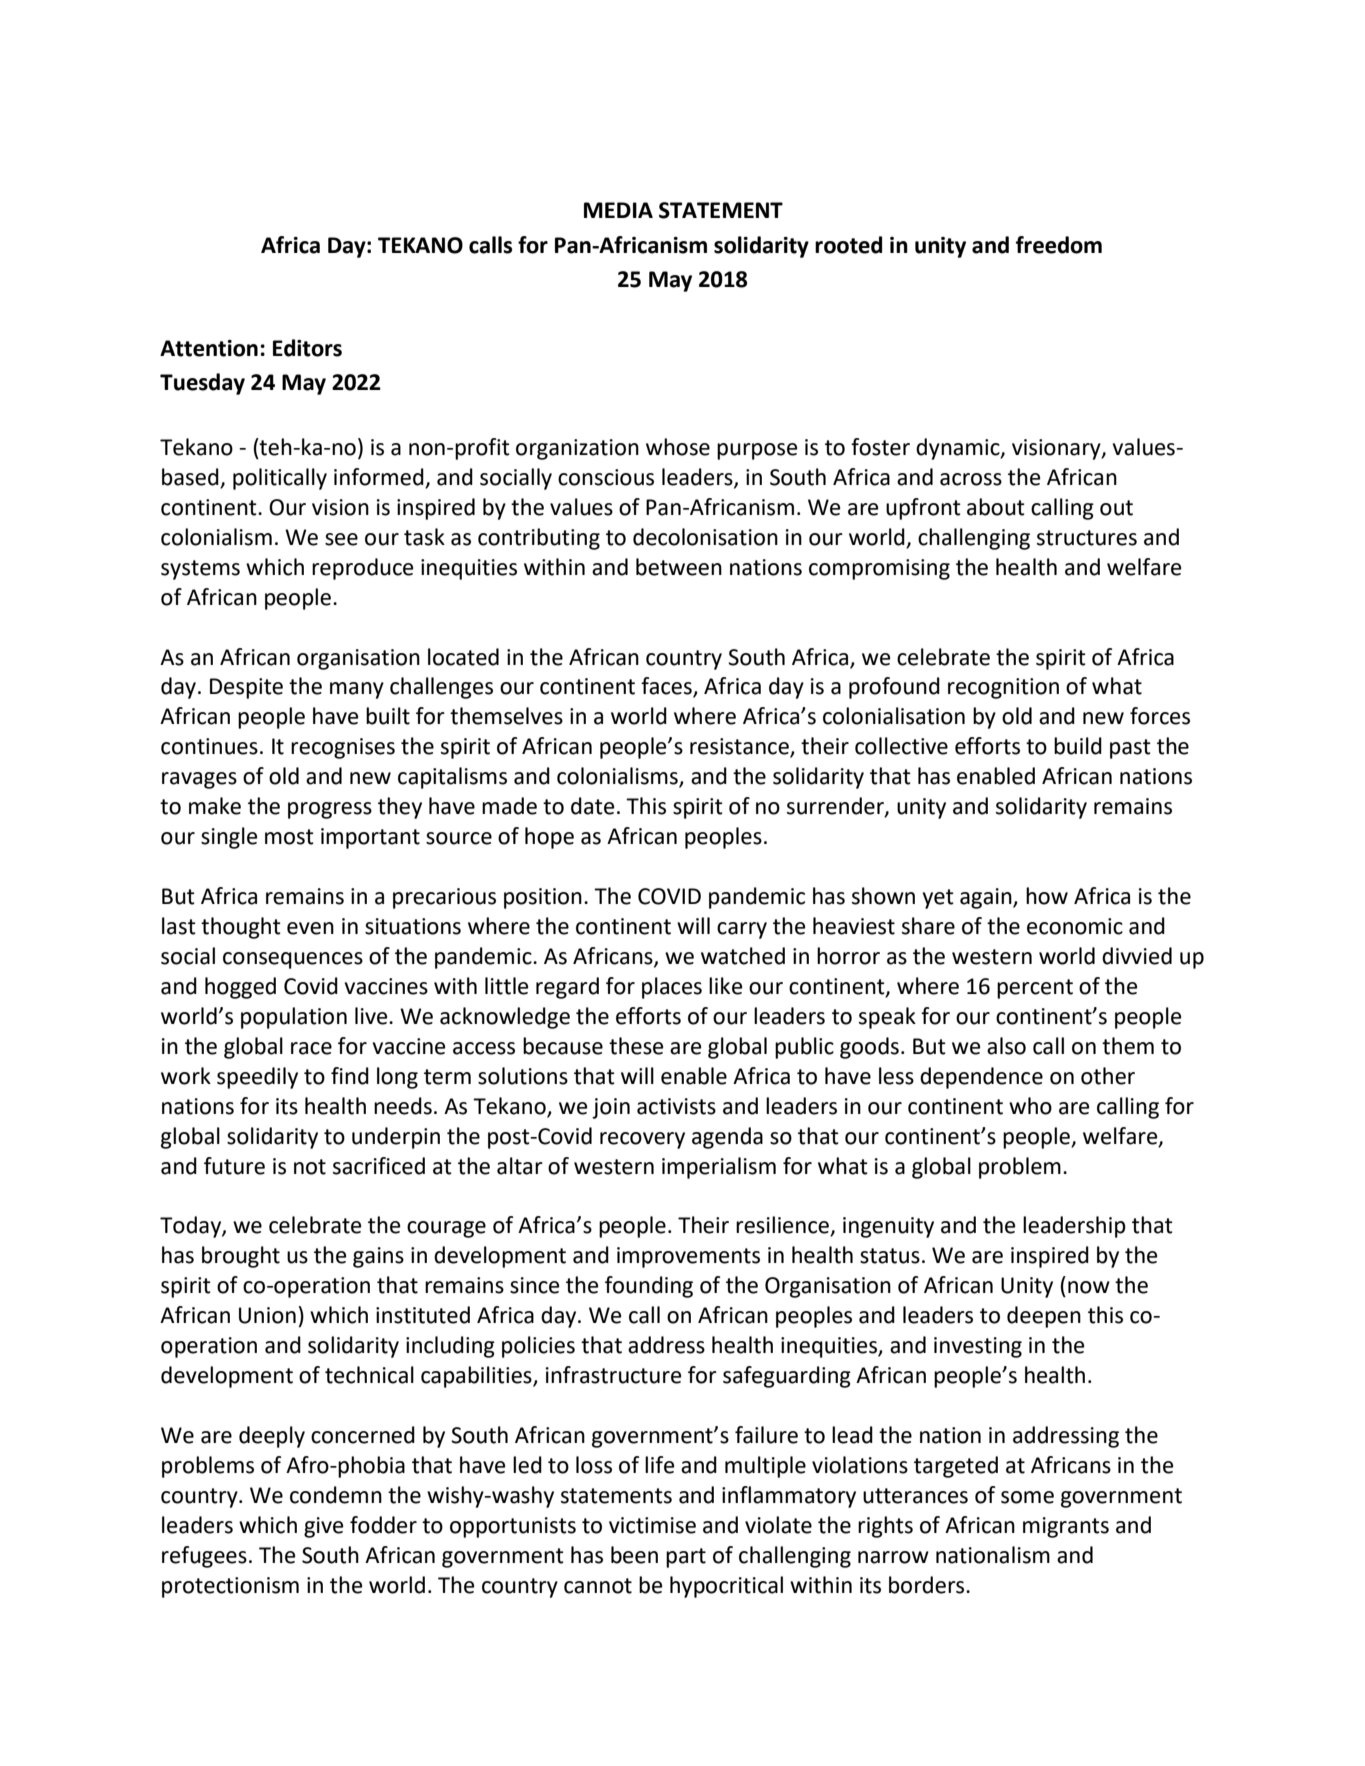  What do you see at coordinates (742, 930) in the screenshot?
I see `carry` at bounding box center [742, 930].
